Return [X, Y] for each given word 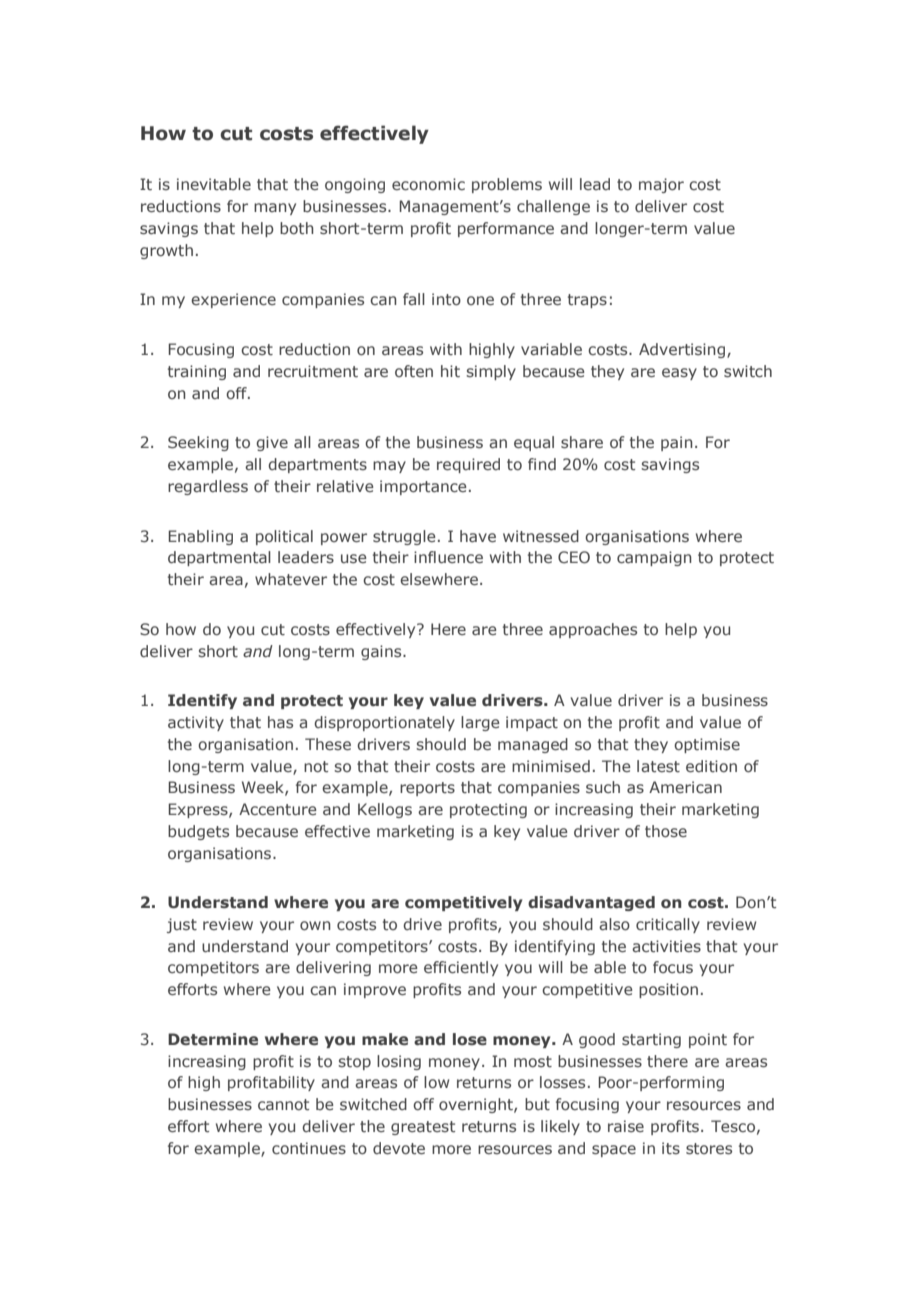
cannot [283, 1105]
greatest [423, 1128]
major [661, 185]
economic [428, 184]
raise [626, 1126]
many [275, 209]
